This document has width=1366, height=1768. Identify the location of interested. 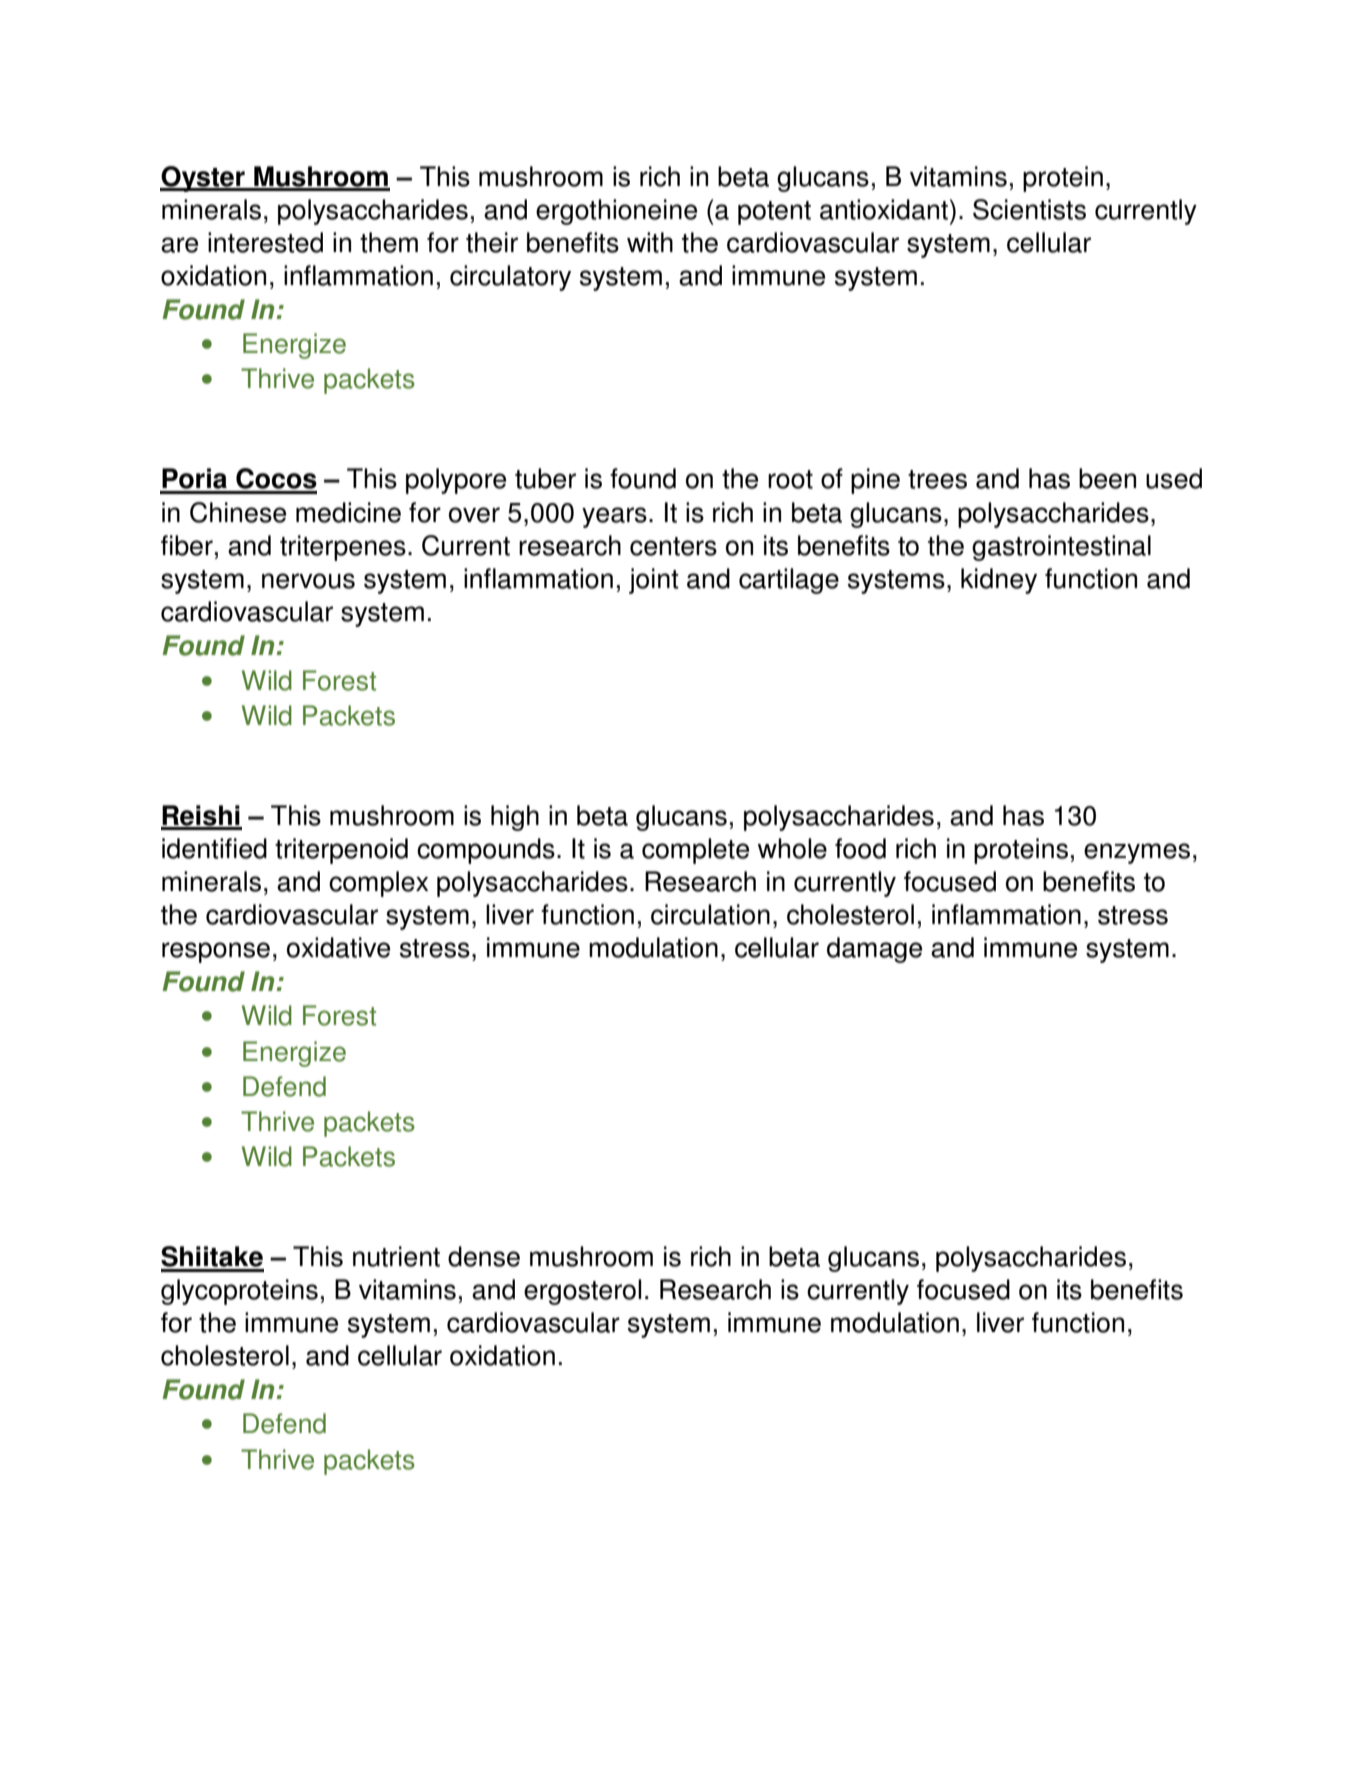
(265, 242).
